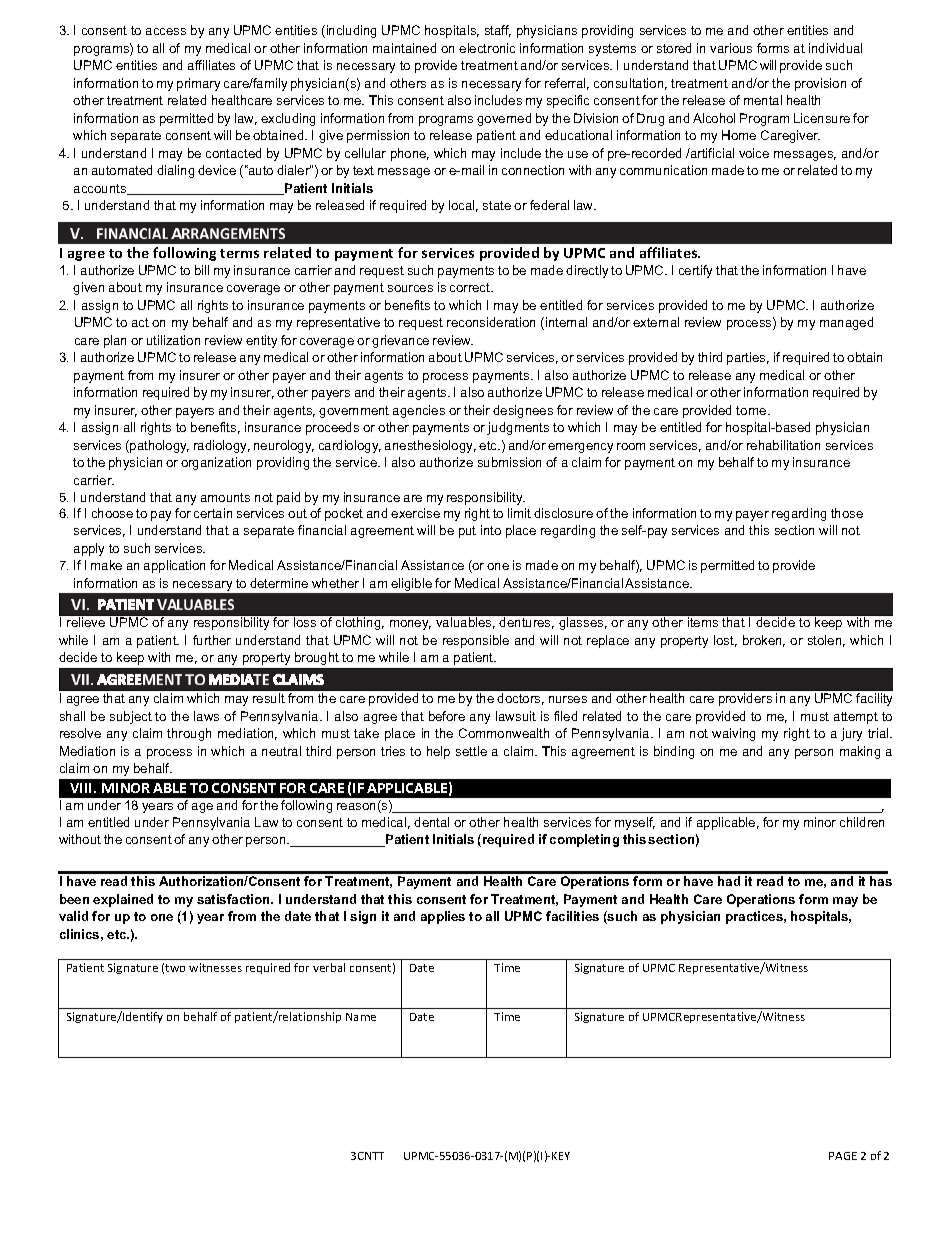 The image size is (952, 1233). Describe the element at coordinates (843, 1156) in the page. I see `PAGE` at that location.
